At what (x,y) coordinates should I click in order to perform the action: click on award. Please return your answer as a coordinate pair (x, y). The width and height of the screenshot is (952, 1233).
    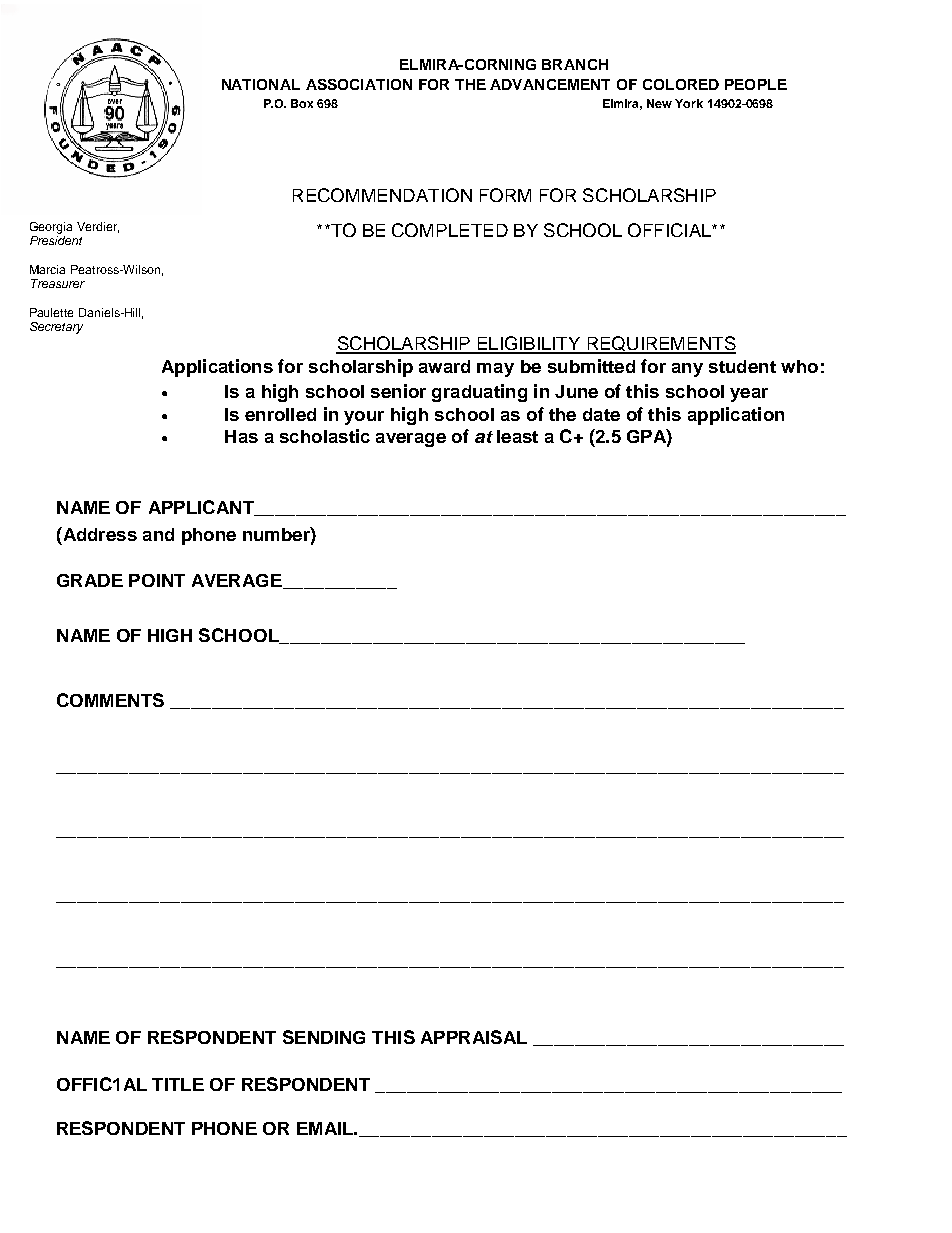
    Looking at the image, I should click on (444, 366).
